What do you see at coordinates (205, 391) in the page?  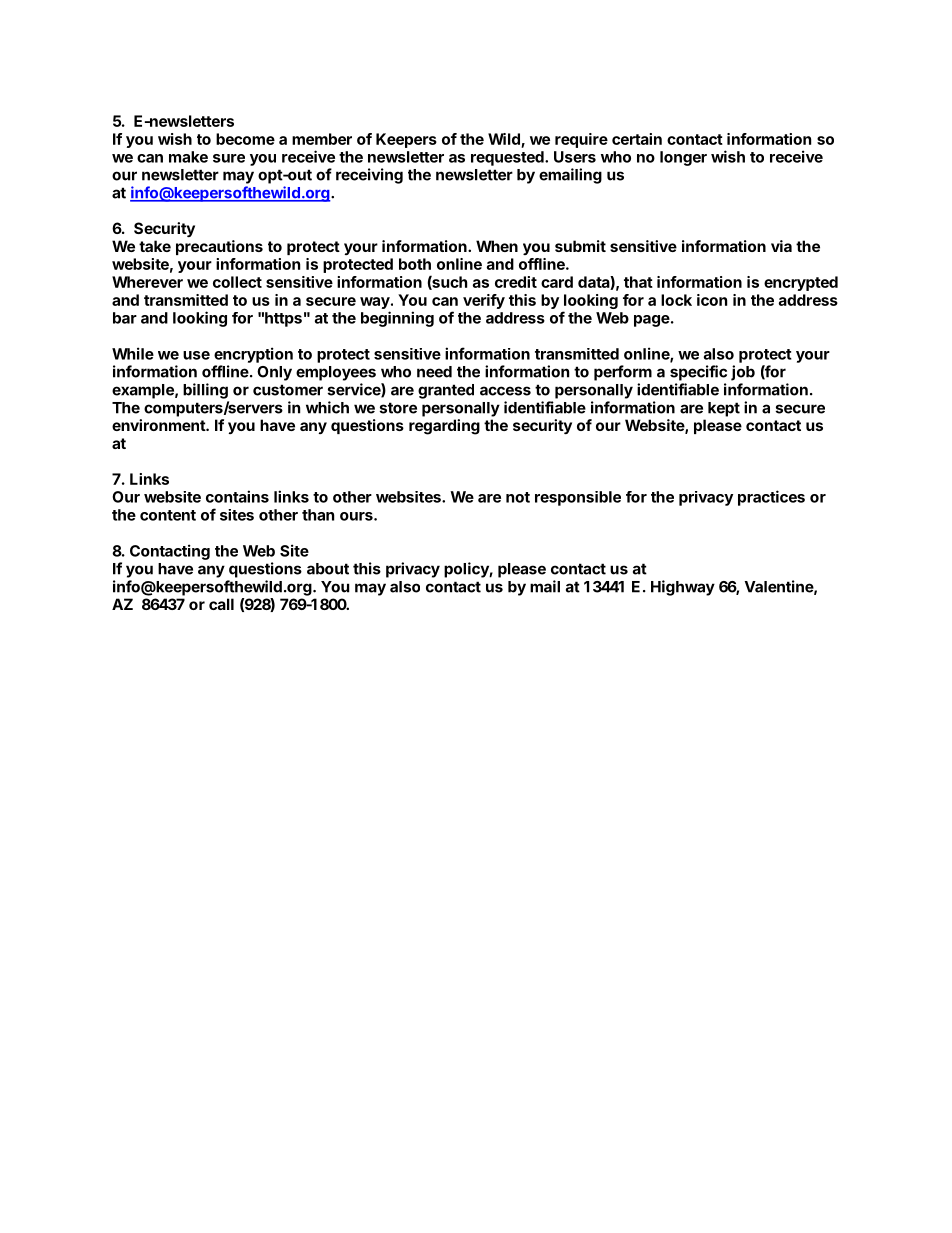 I see `billing` at bounding box center [205, 391].
